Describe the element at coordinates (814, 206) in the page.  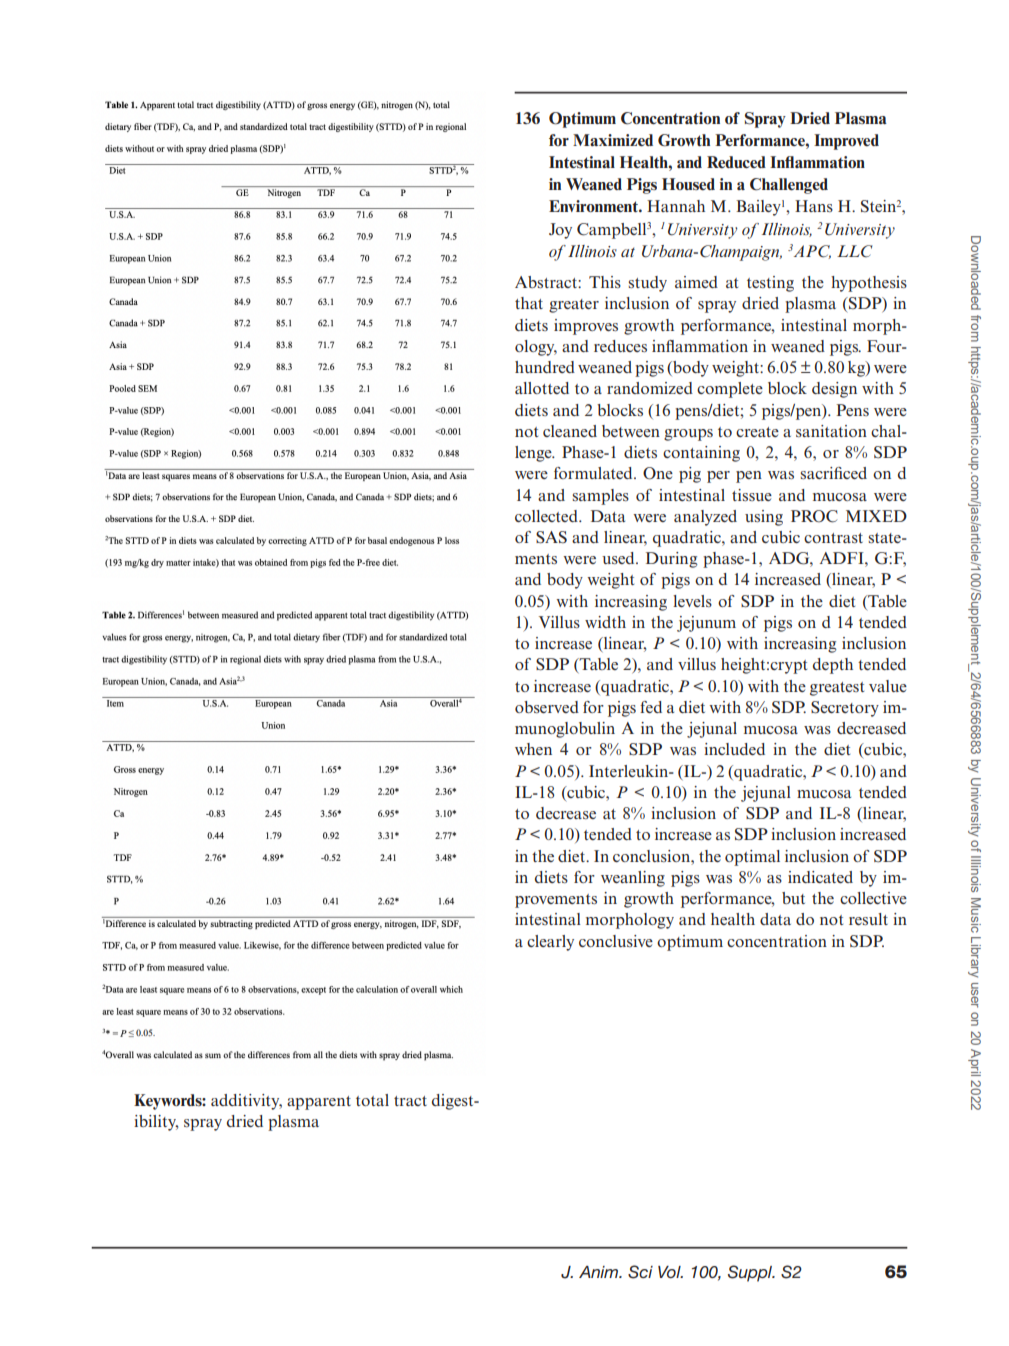
I see `Hans` at that location.
